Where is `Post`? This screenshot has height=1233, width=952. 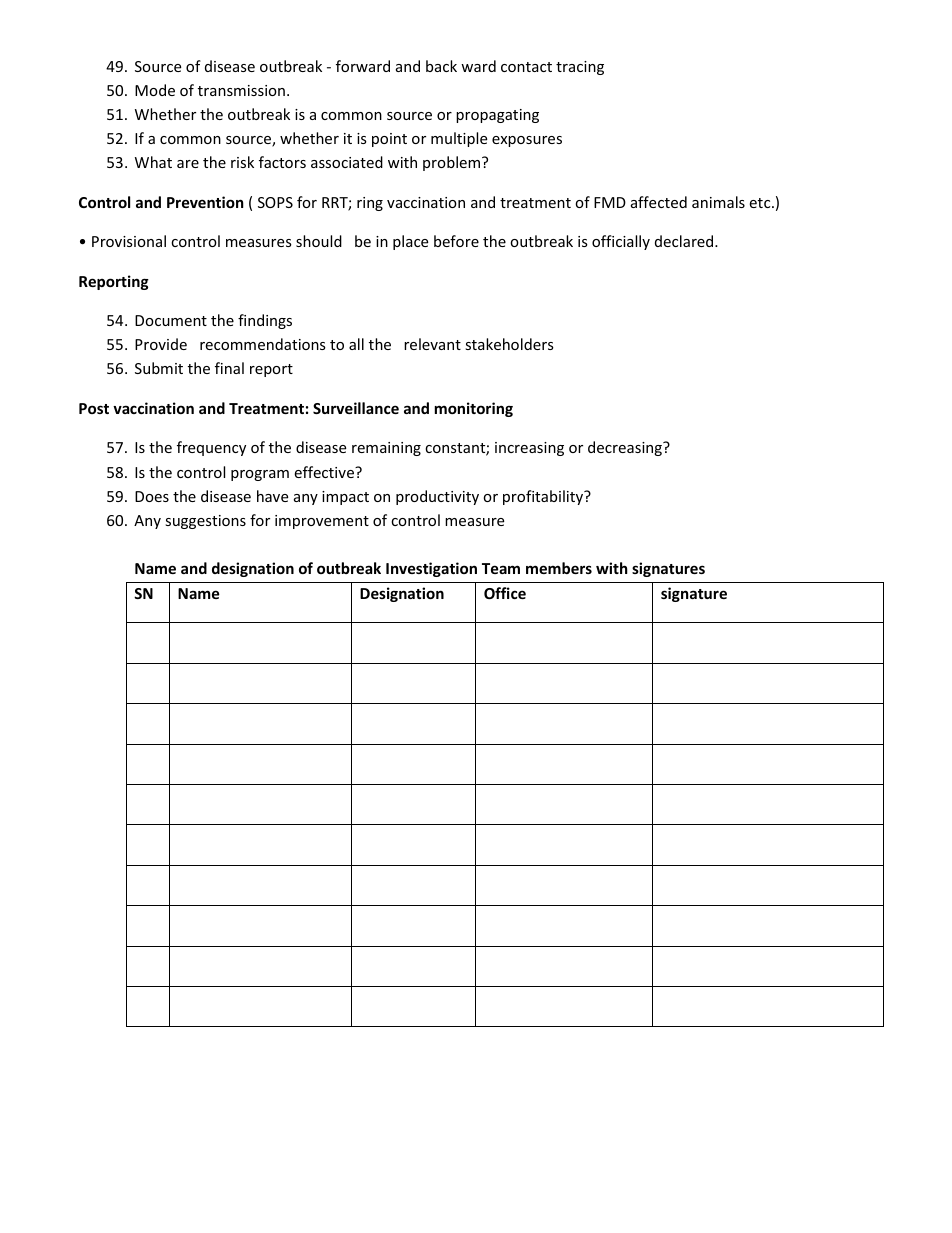 Post is located at coordinates (94, 408).
